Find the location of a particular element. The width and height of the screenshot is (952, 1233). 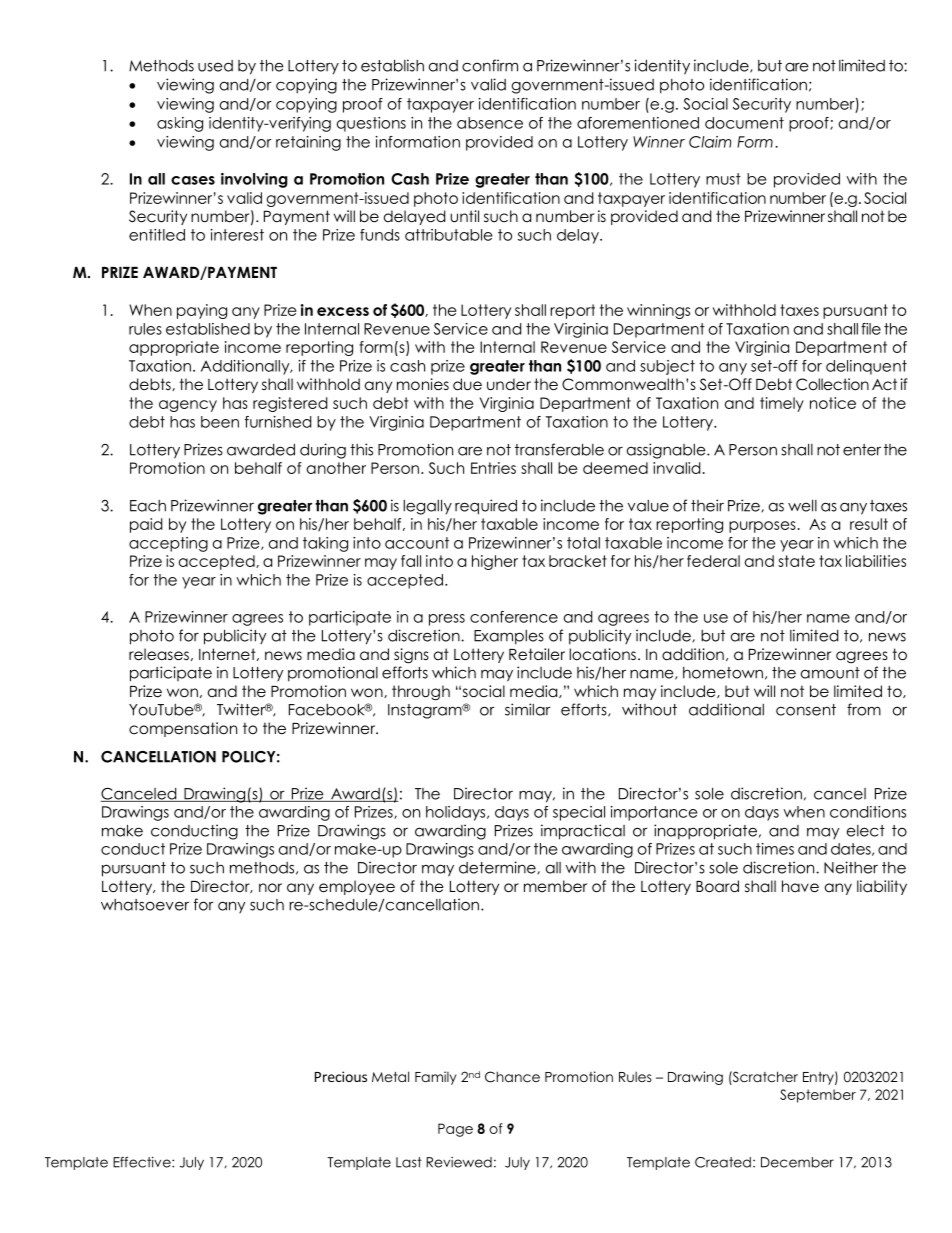

Collection is located at coordinates (832, 384).
